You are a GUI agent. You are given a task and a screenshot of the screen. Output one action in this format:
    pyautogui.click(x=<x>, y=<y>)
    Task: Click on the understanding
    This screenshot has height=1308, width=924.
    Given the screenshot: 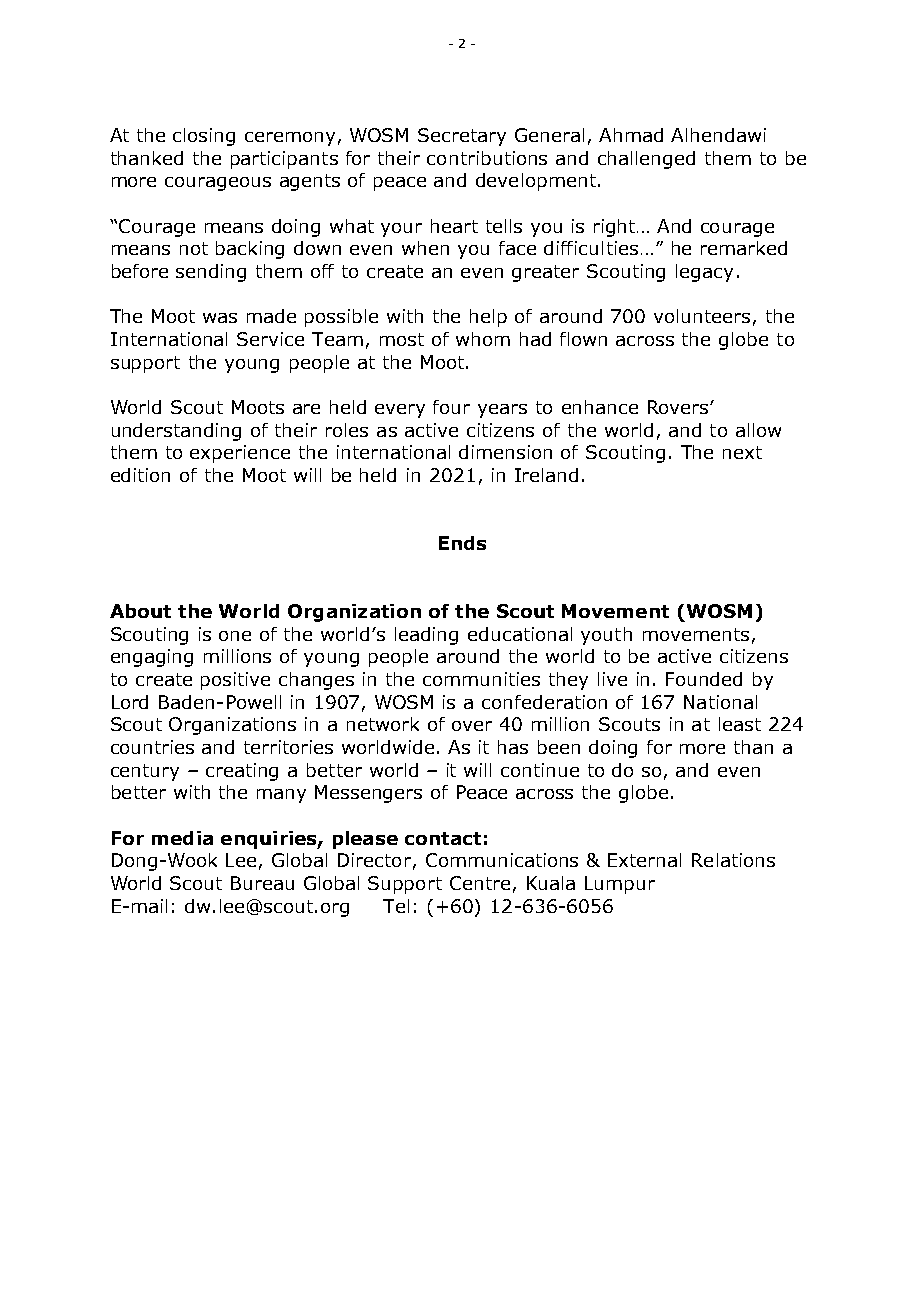 What is the action you would take?
    pyautogui.click(x=176, y=432)
